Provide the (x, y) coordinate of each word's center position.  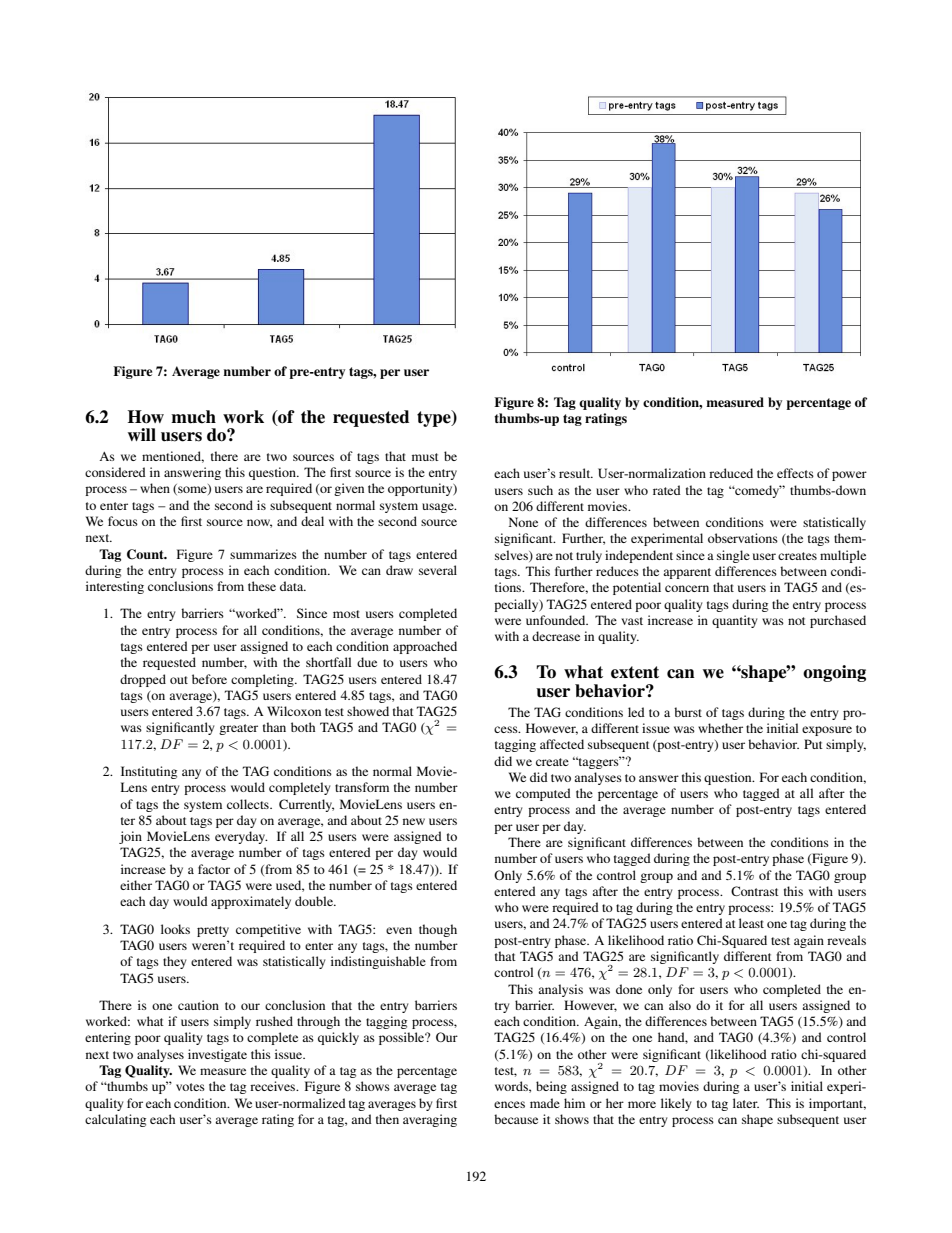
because (516, 1119)
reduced (731, 473)
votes (190, 1087)
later (746, 1103)
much (193, 417)
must (425, 457)
